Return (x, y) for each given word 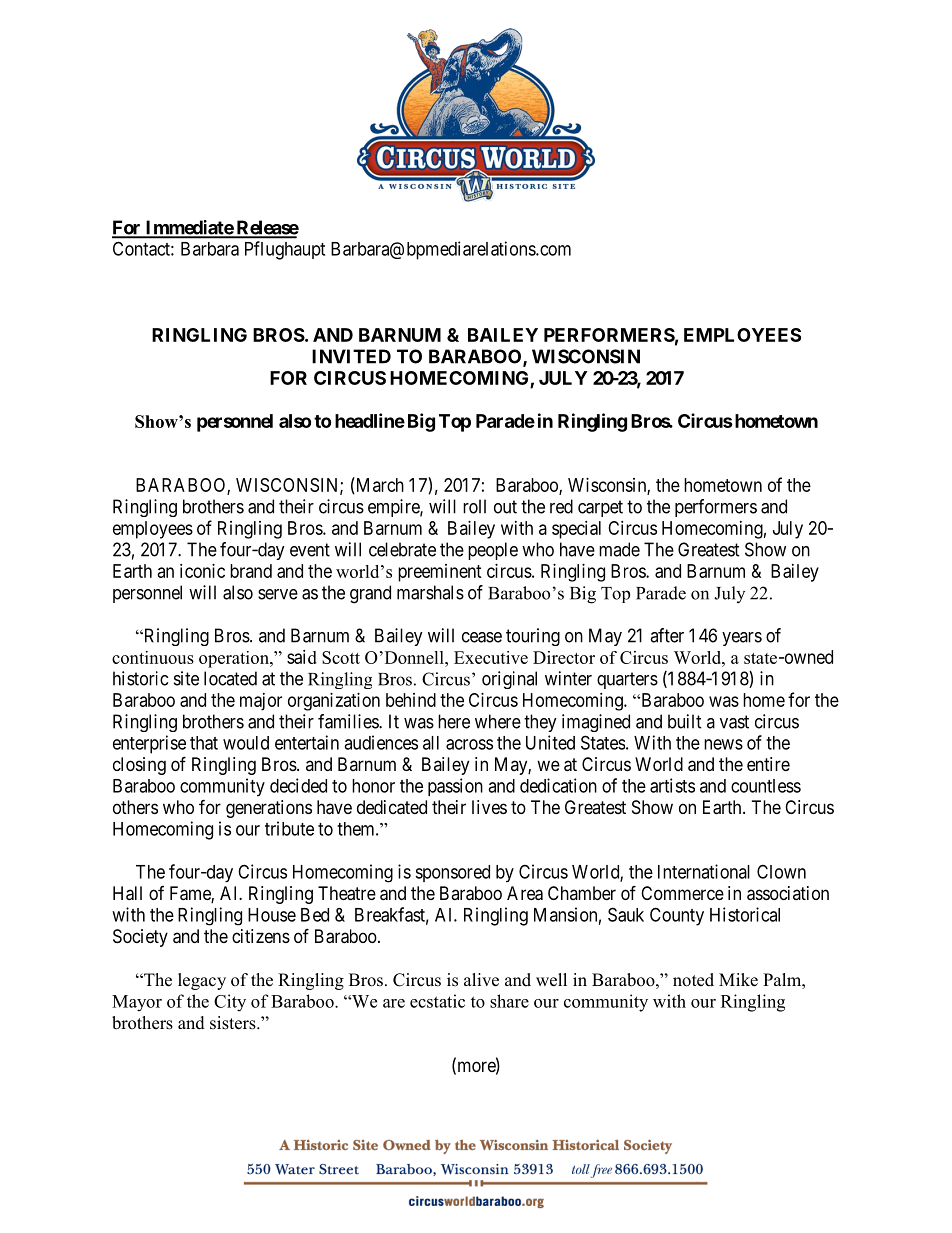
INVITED (351, 356)
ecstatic (437, 1001)
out (505, 507)
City (230, 1002)
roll (474, 506)
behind (411, 700)
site (186, 678)
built (685, 721)
